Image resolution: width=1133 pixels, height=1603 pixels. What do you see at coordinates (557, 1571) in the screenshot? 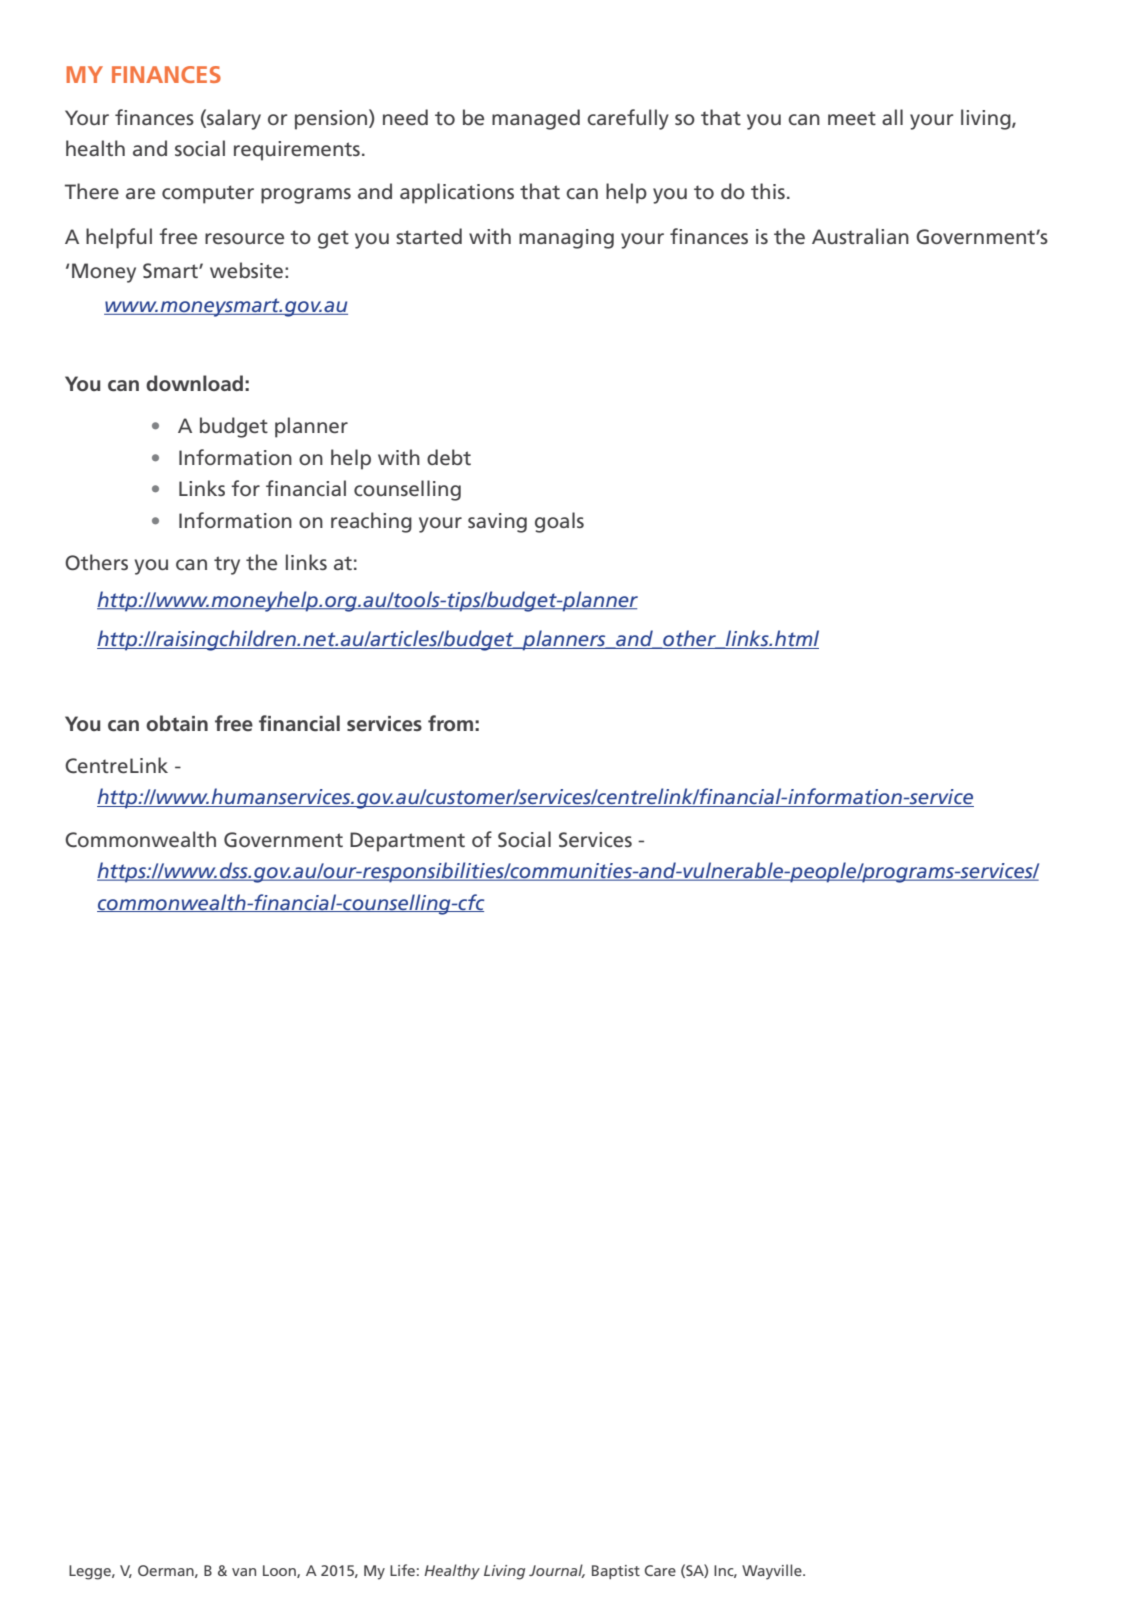
I see `Journal` at bounding box center [557, 1571].
